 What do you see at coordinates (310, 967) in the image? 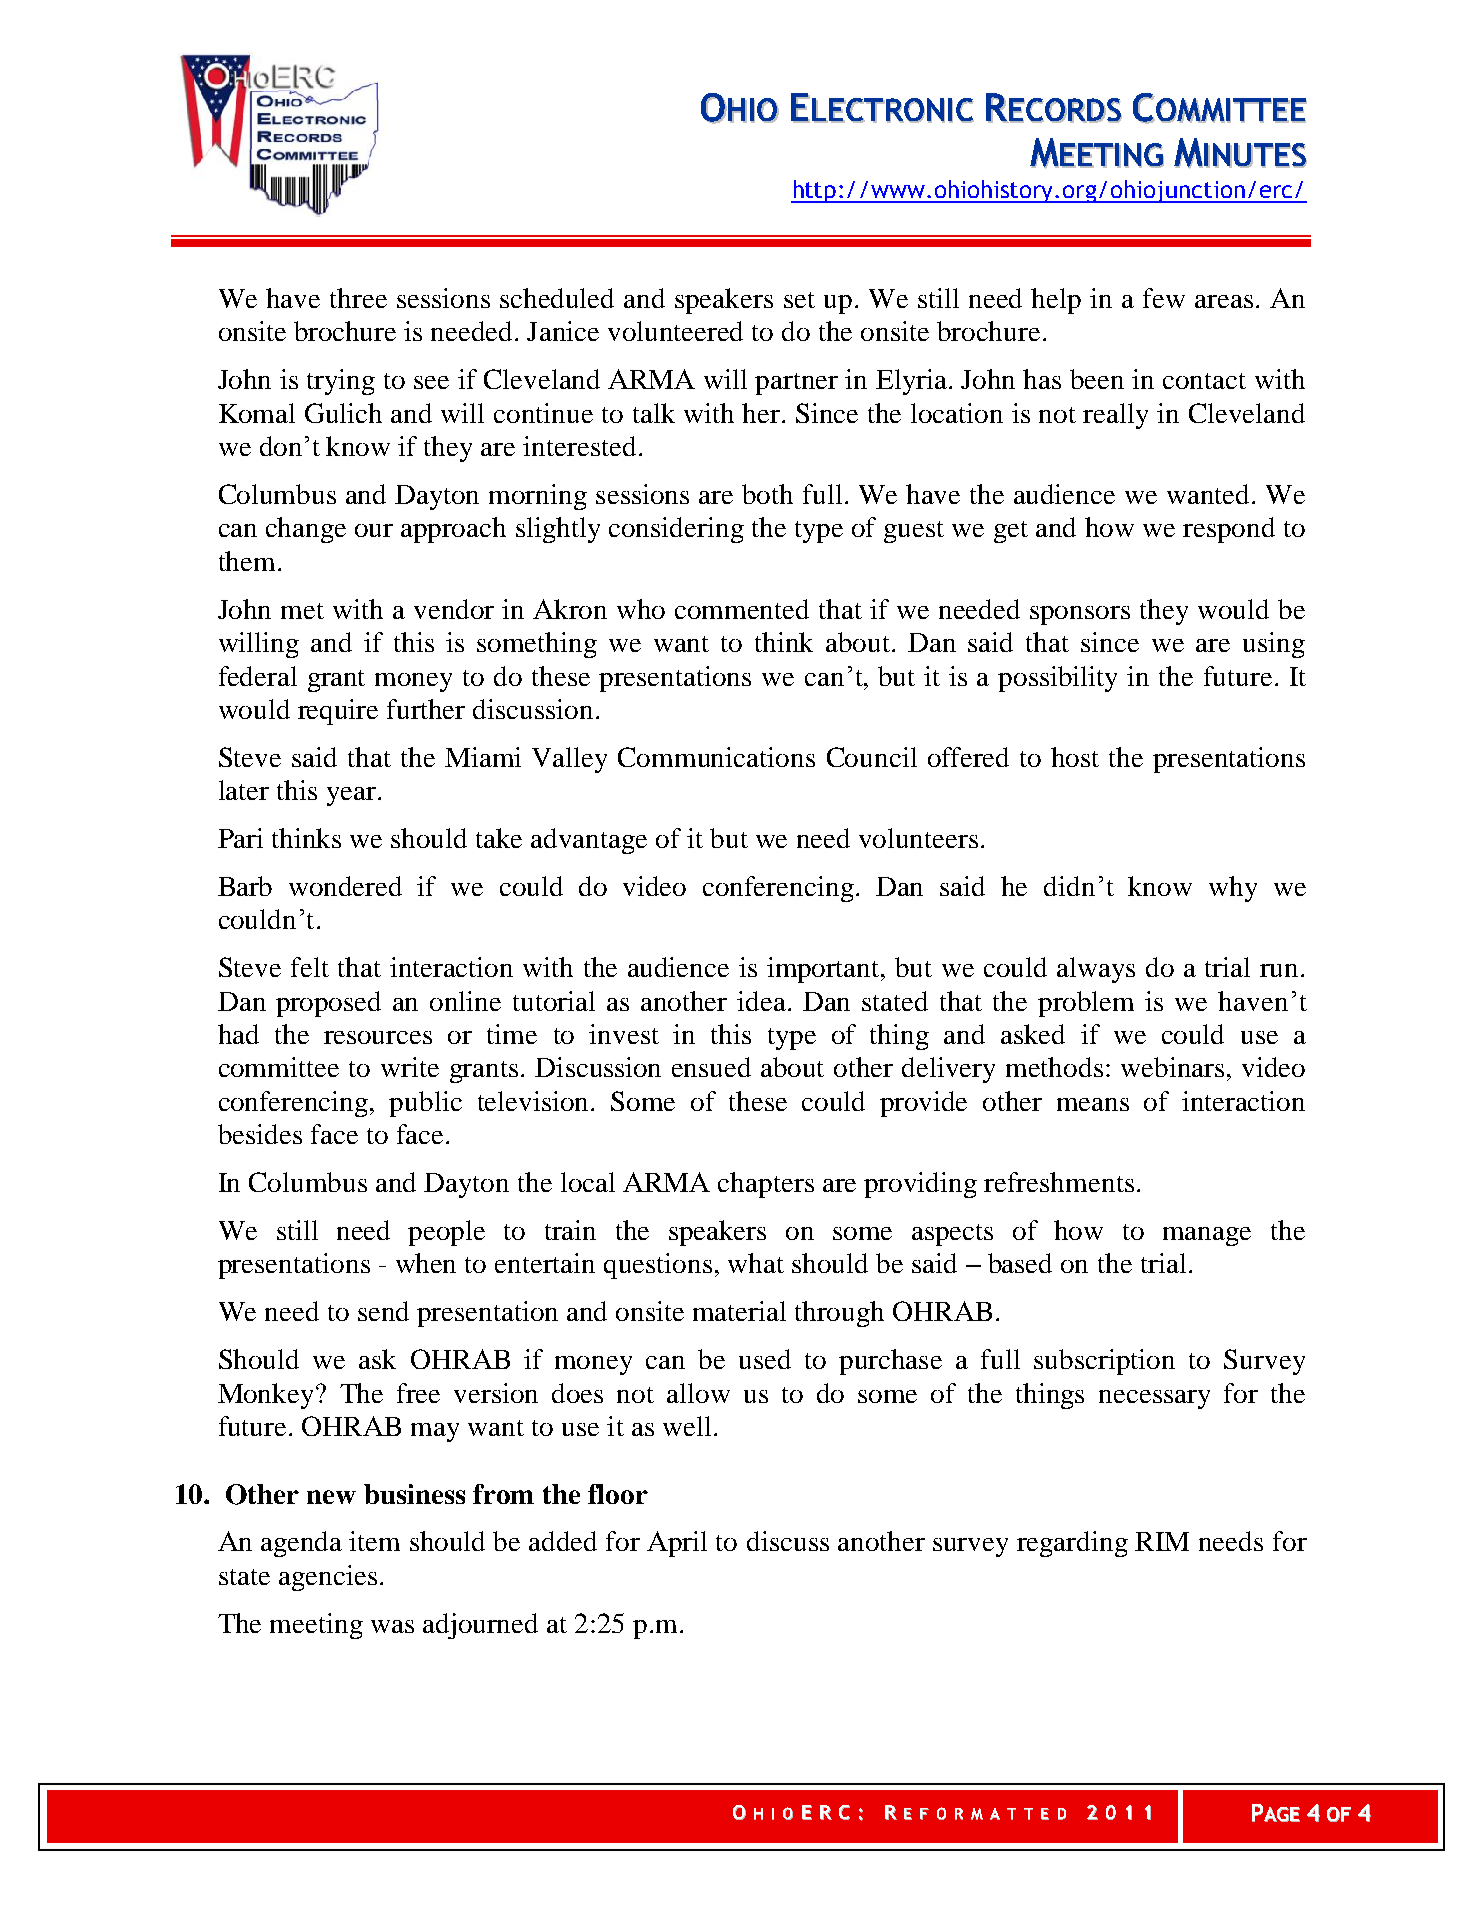
I see `felt` at bounding box center [310, 967].
